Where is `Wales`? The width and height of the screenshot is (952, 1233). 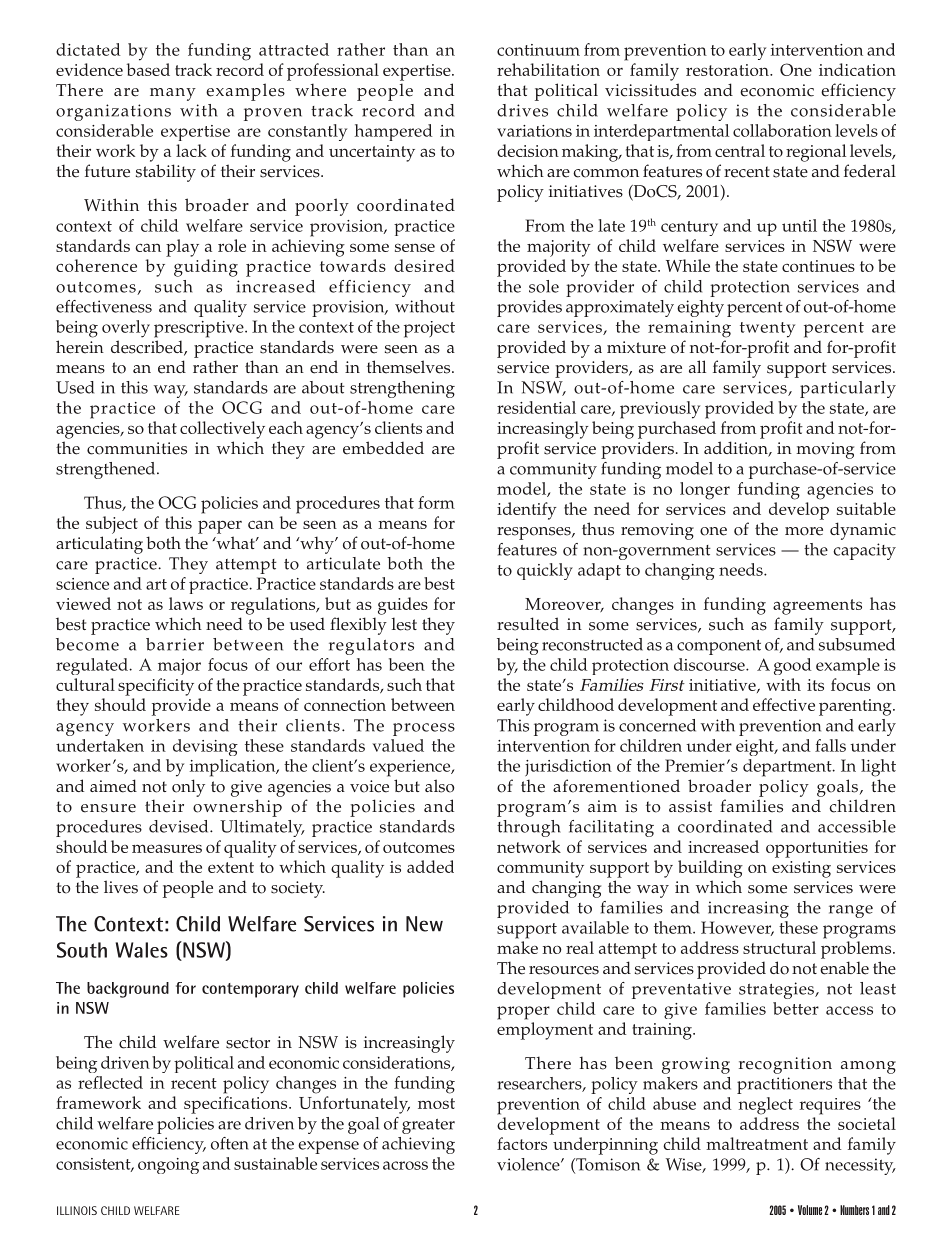
Wales is located at coordinates (142, 950).
